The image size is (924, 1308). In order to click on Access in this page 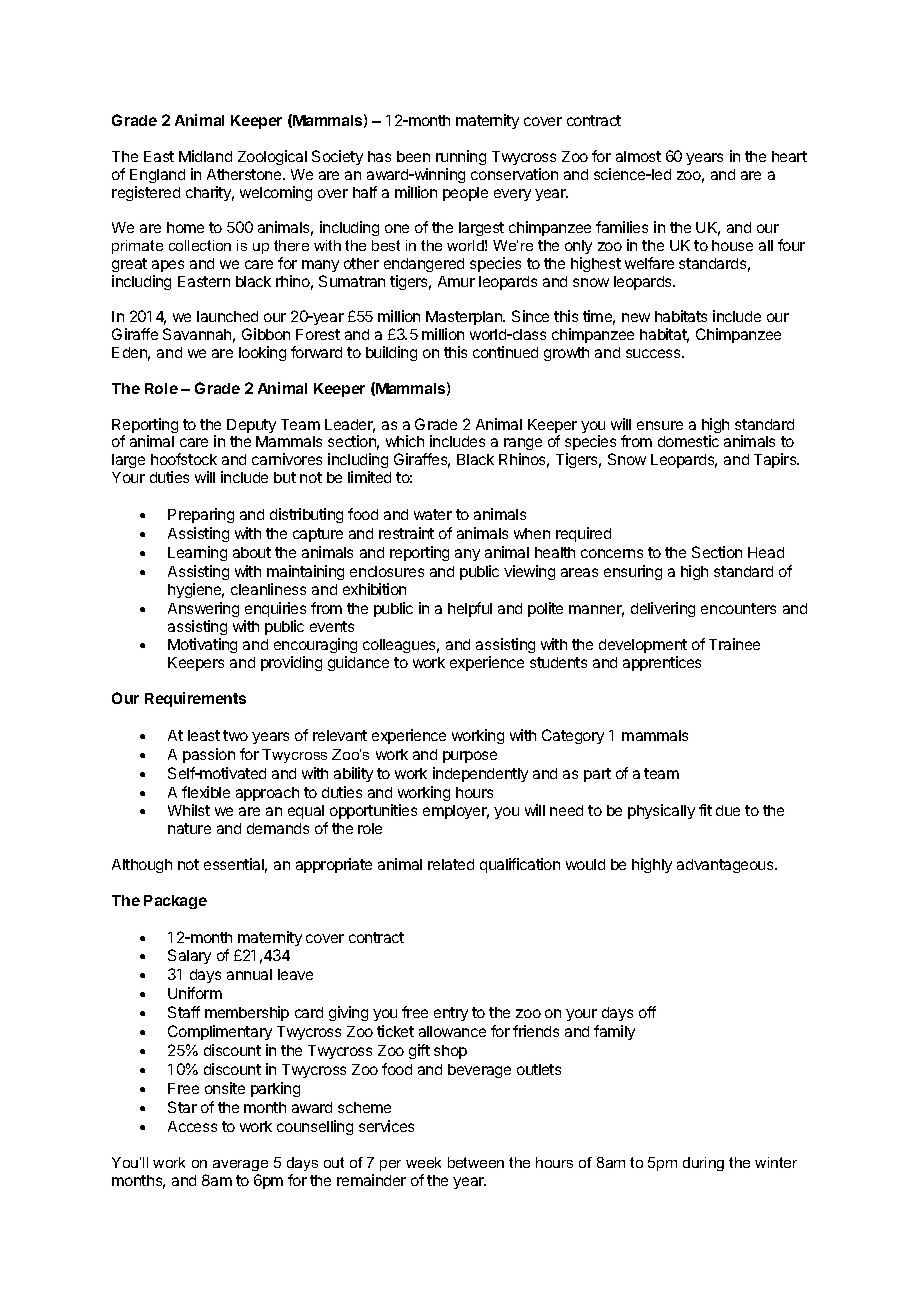, I will do `click(192, 1126)`.
